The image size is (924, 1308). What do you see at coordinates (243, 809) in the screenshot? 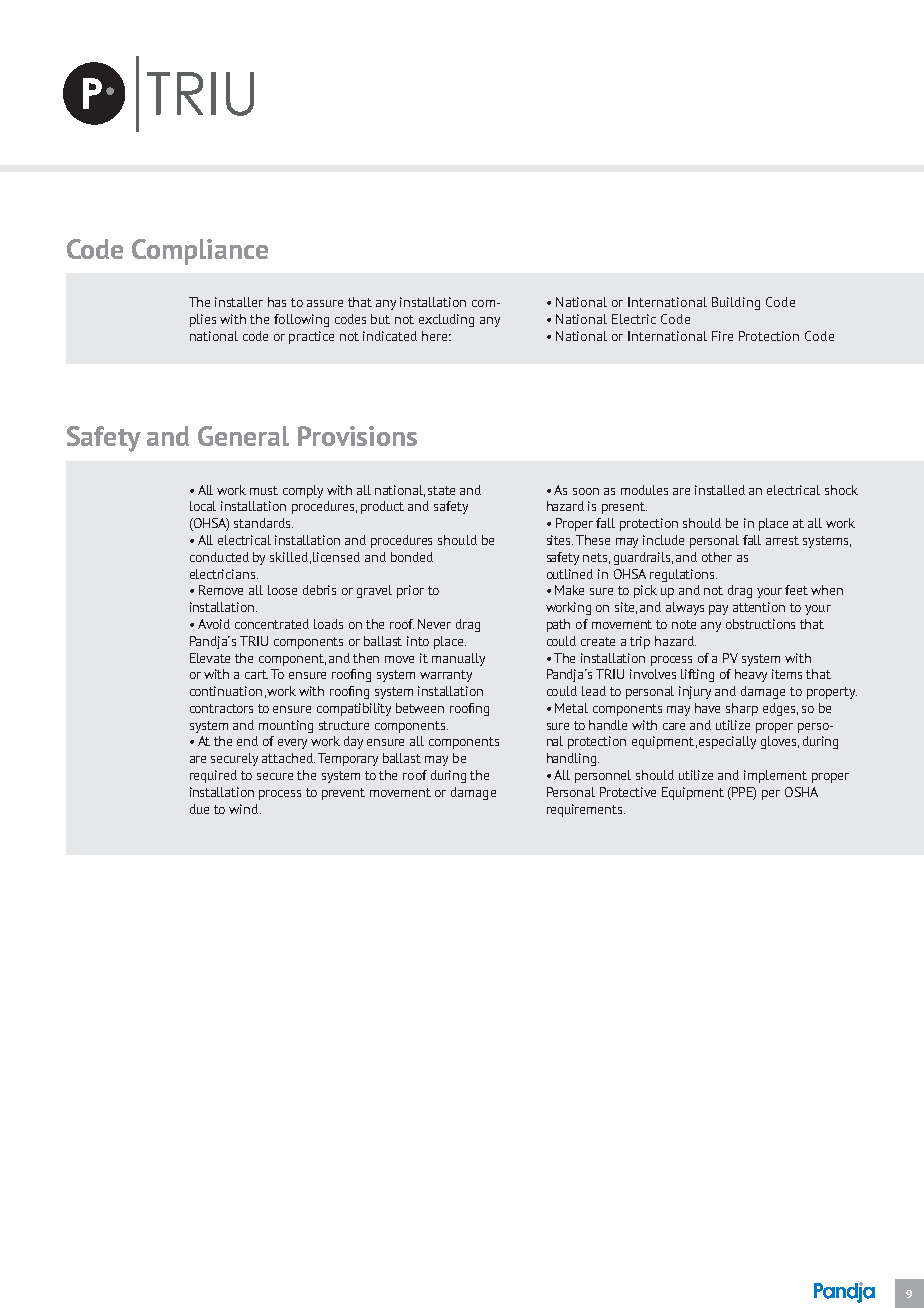
I see `wind` at bounding box center [243, 809].
